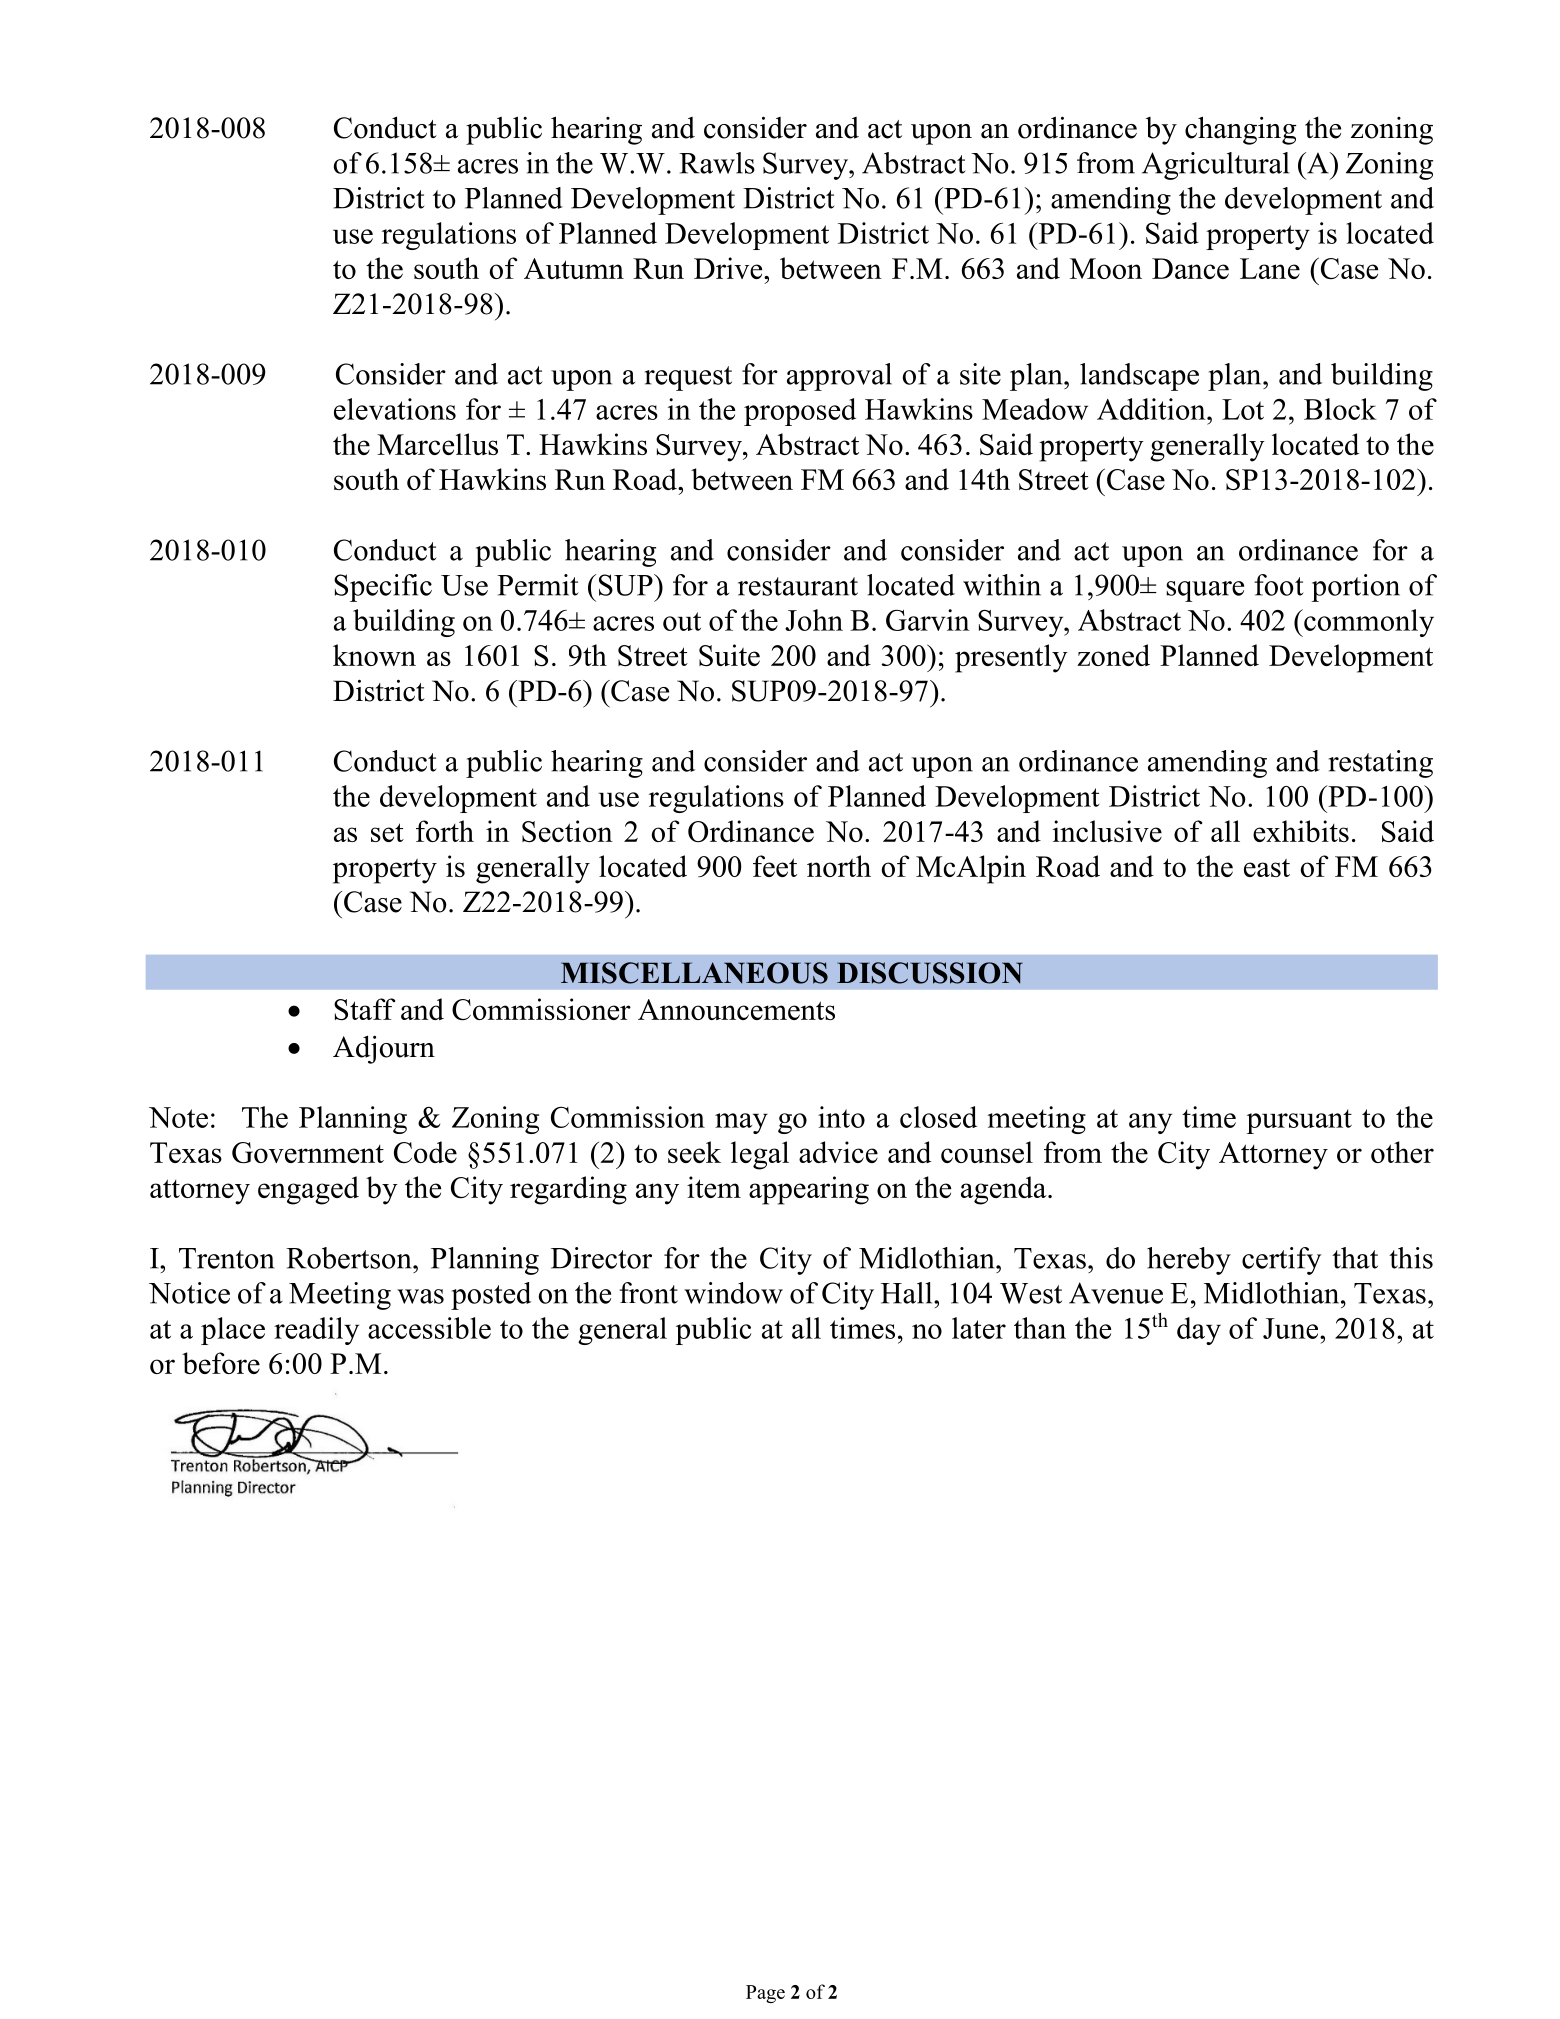  What do you see at coordinates (1215, 166) in the screenshot?
I see `Agricultural` at bounding box center [1215, 166].
